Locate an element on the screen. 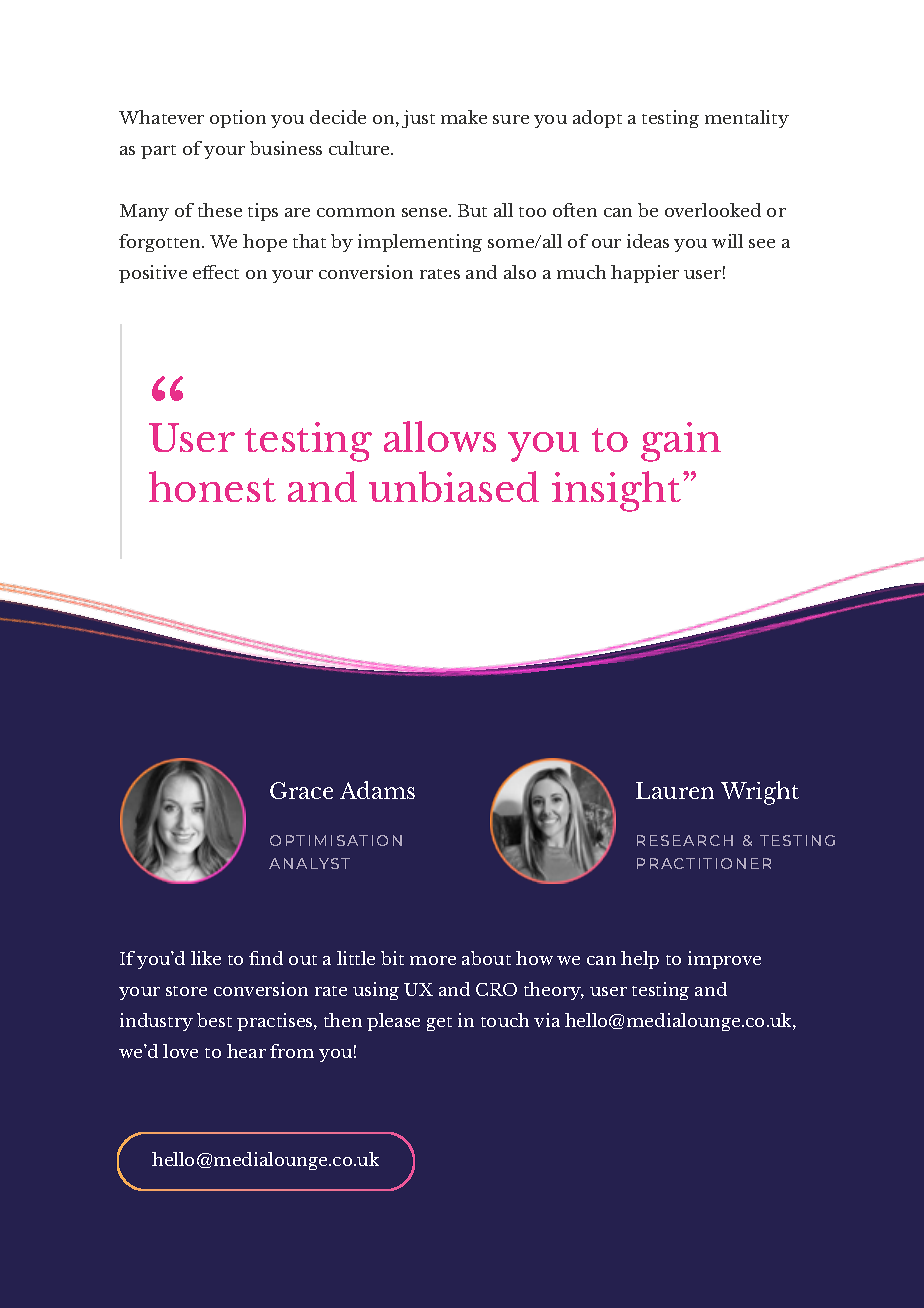  Adams is located at coordinates (377, 790).
